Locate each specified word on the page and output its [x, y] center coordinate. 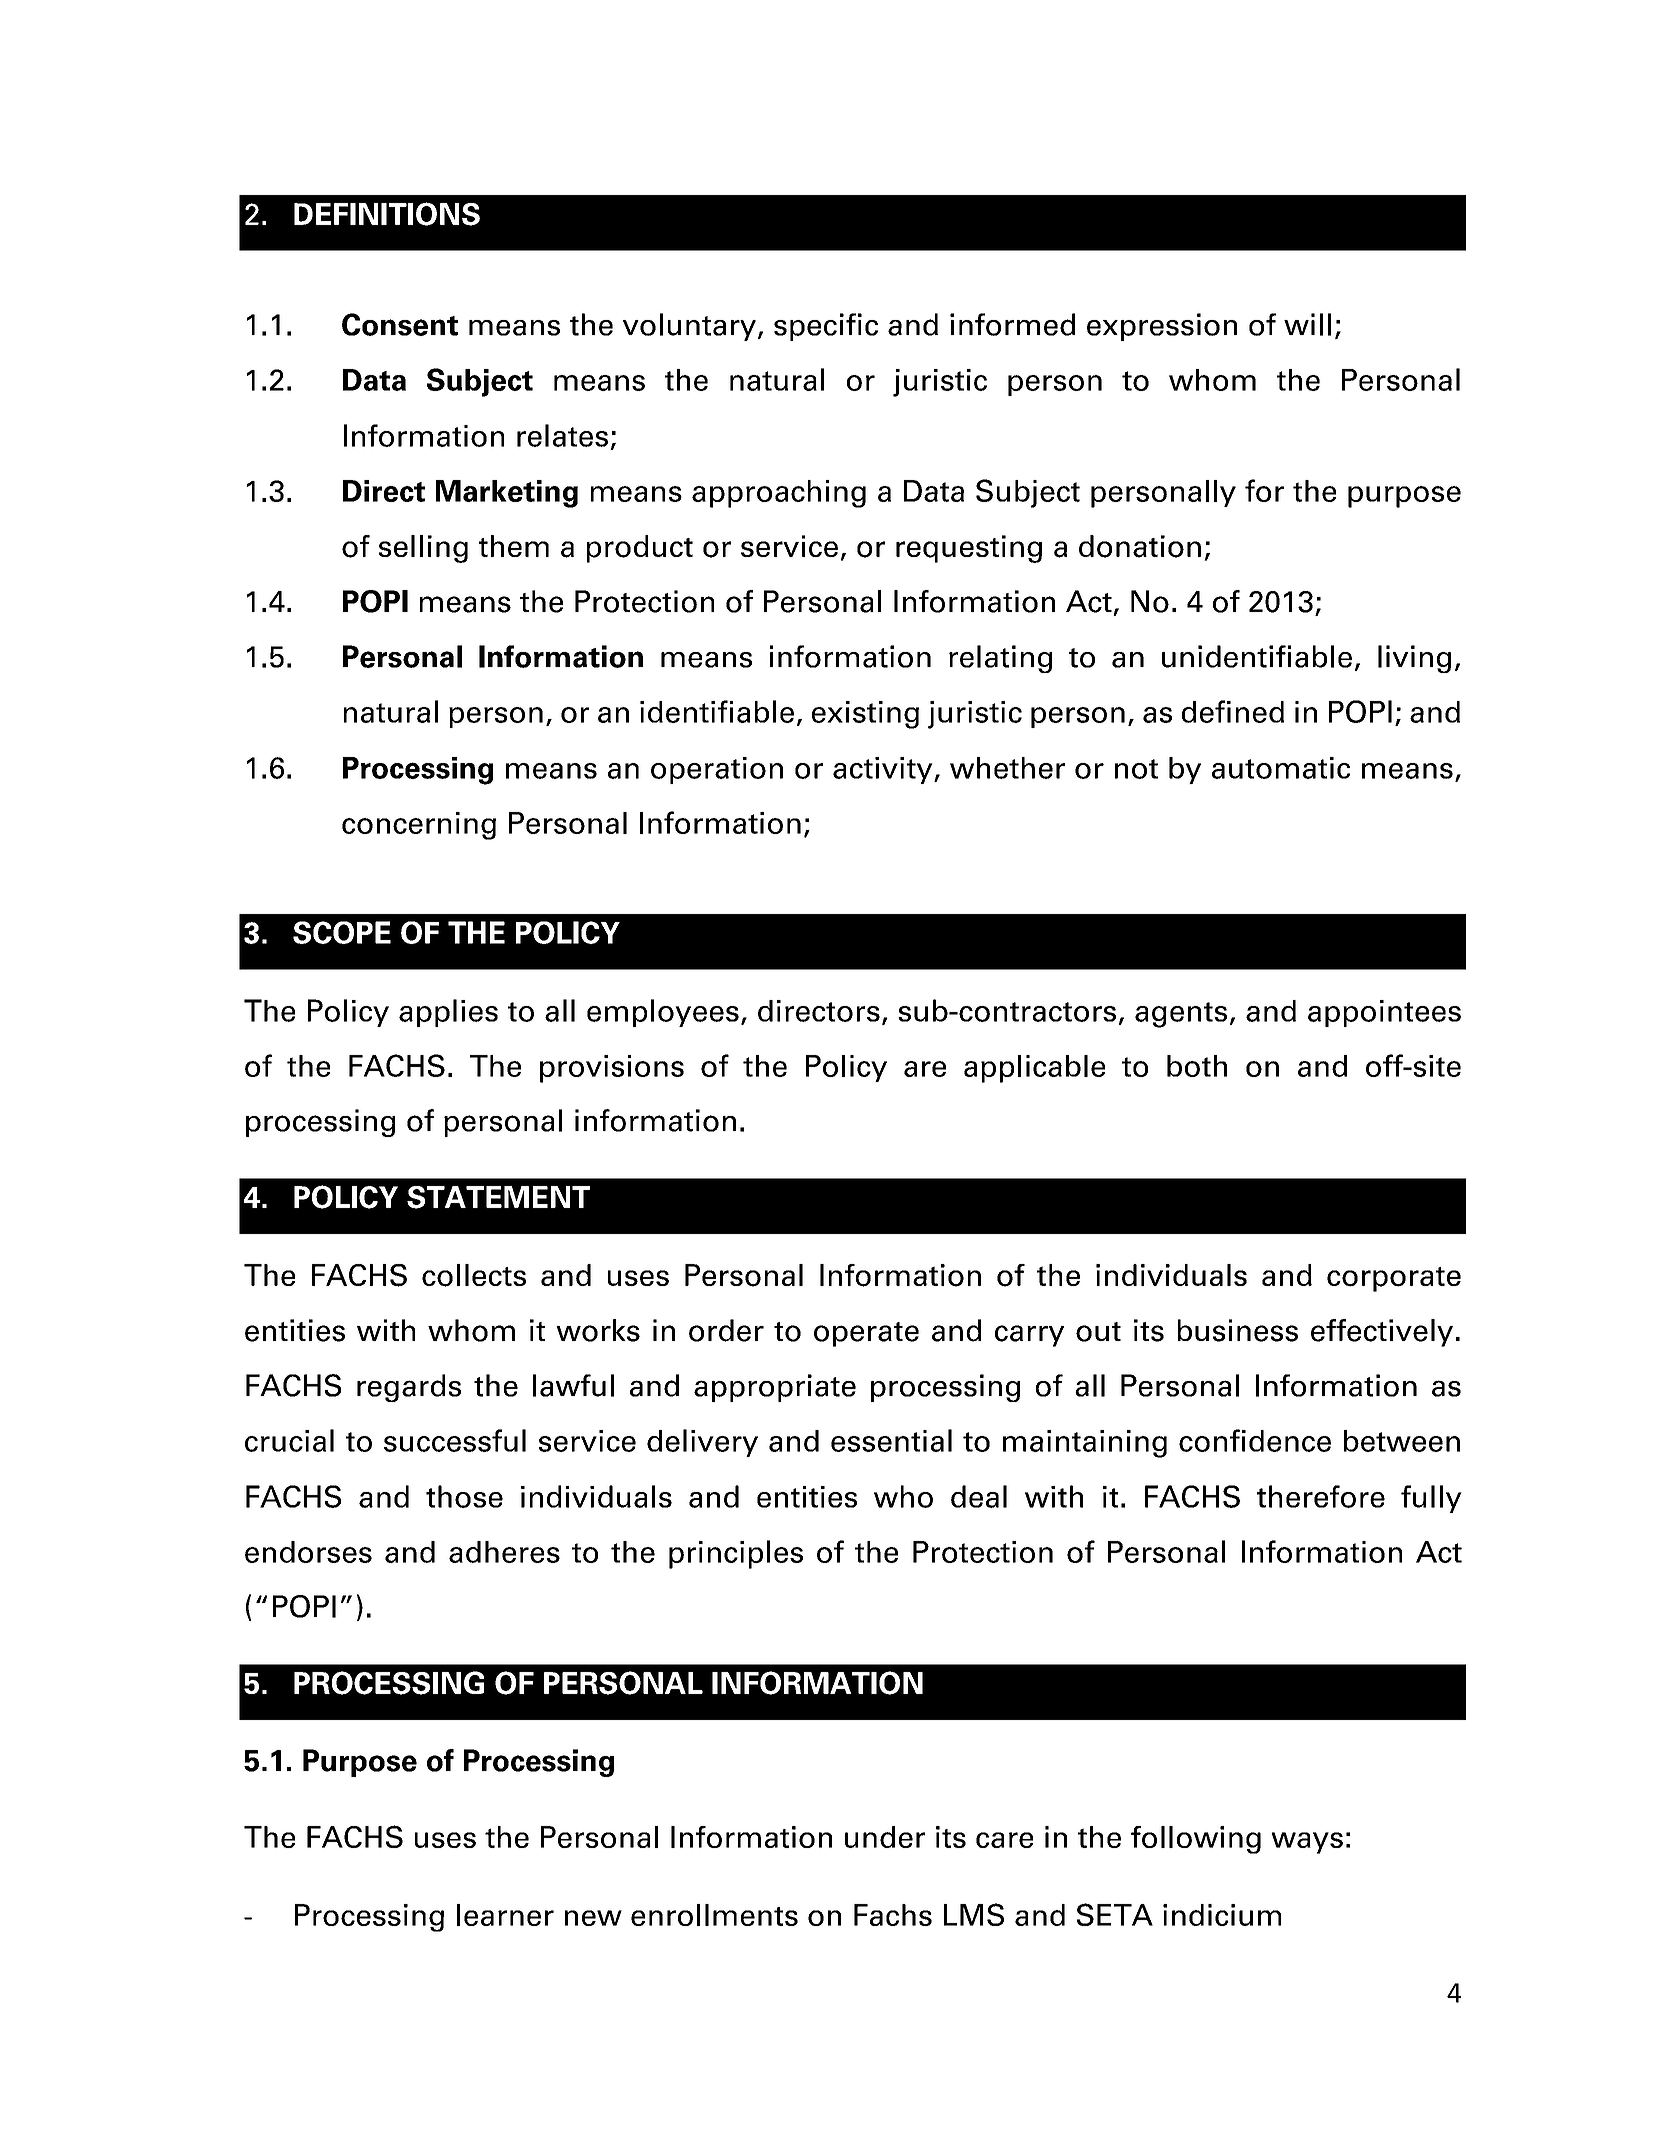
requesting [969, 549]
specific [826, 327]
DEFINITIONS [387, 214]
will [1307, 324]
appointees [1384, 1013]
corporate [1394, 1279]
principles [736, 1554]
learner [505, 1915]
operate [866, 1334]
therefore [1321, 1496]
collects [474, 1275]
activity [884, 770]
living [1414, 659]
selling [423, 549]
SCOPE [342, 932]
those [464, 1496]
